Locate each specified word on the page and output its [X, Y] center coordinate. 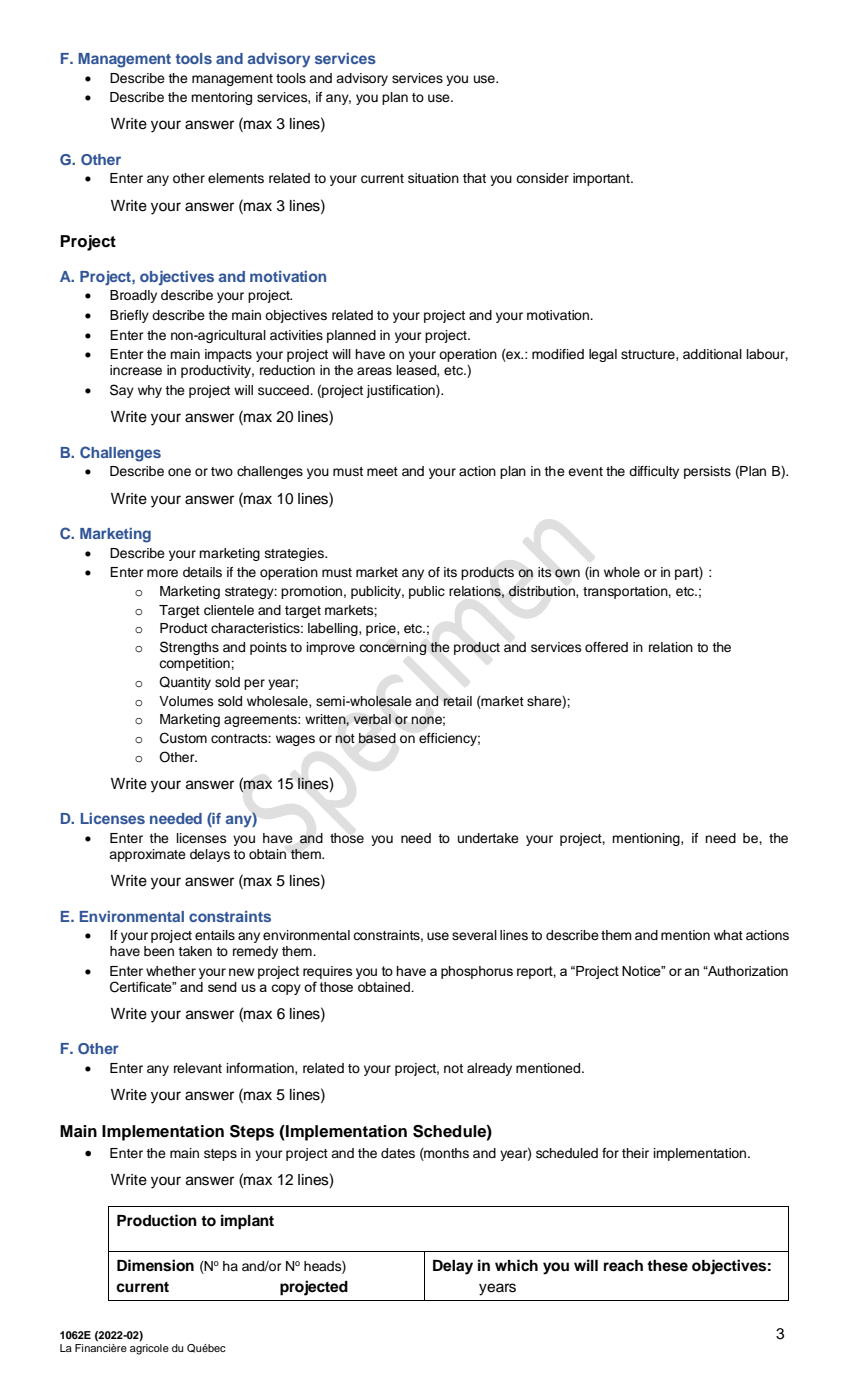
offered [606, 647]
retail [457, 701]
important [602, 179]
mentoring [221, 98]
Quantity [185, 683]
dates [398, 1153]
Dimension [155, 1265]
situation [433, 178]
